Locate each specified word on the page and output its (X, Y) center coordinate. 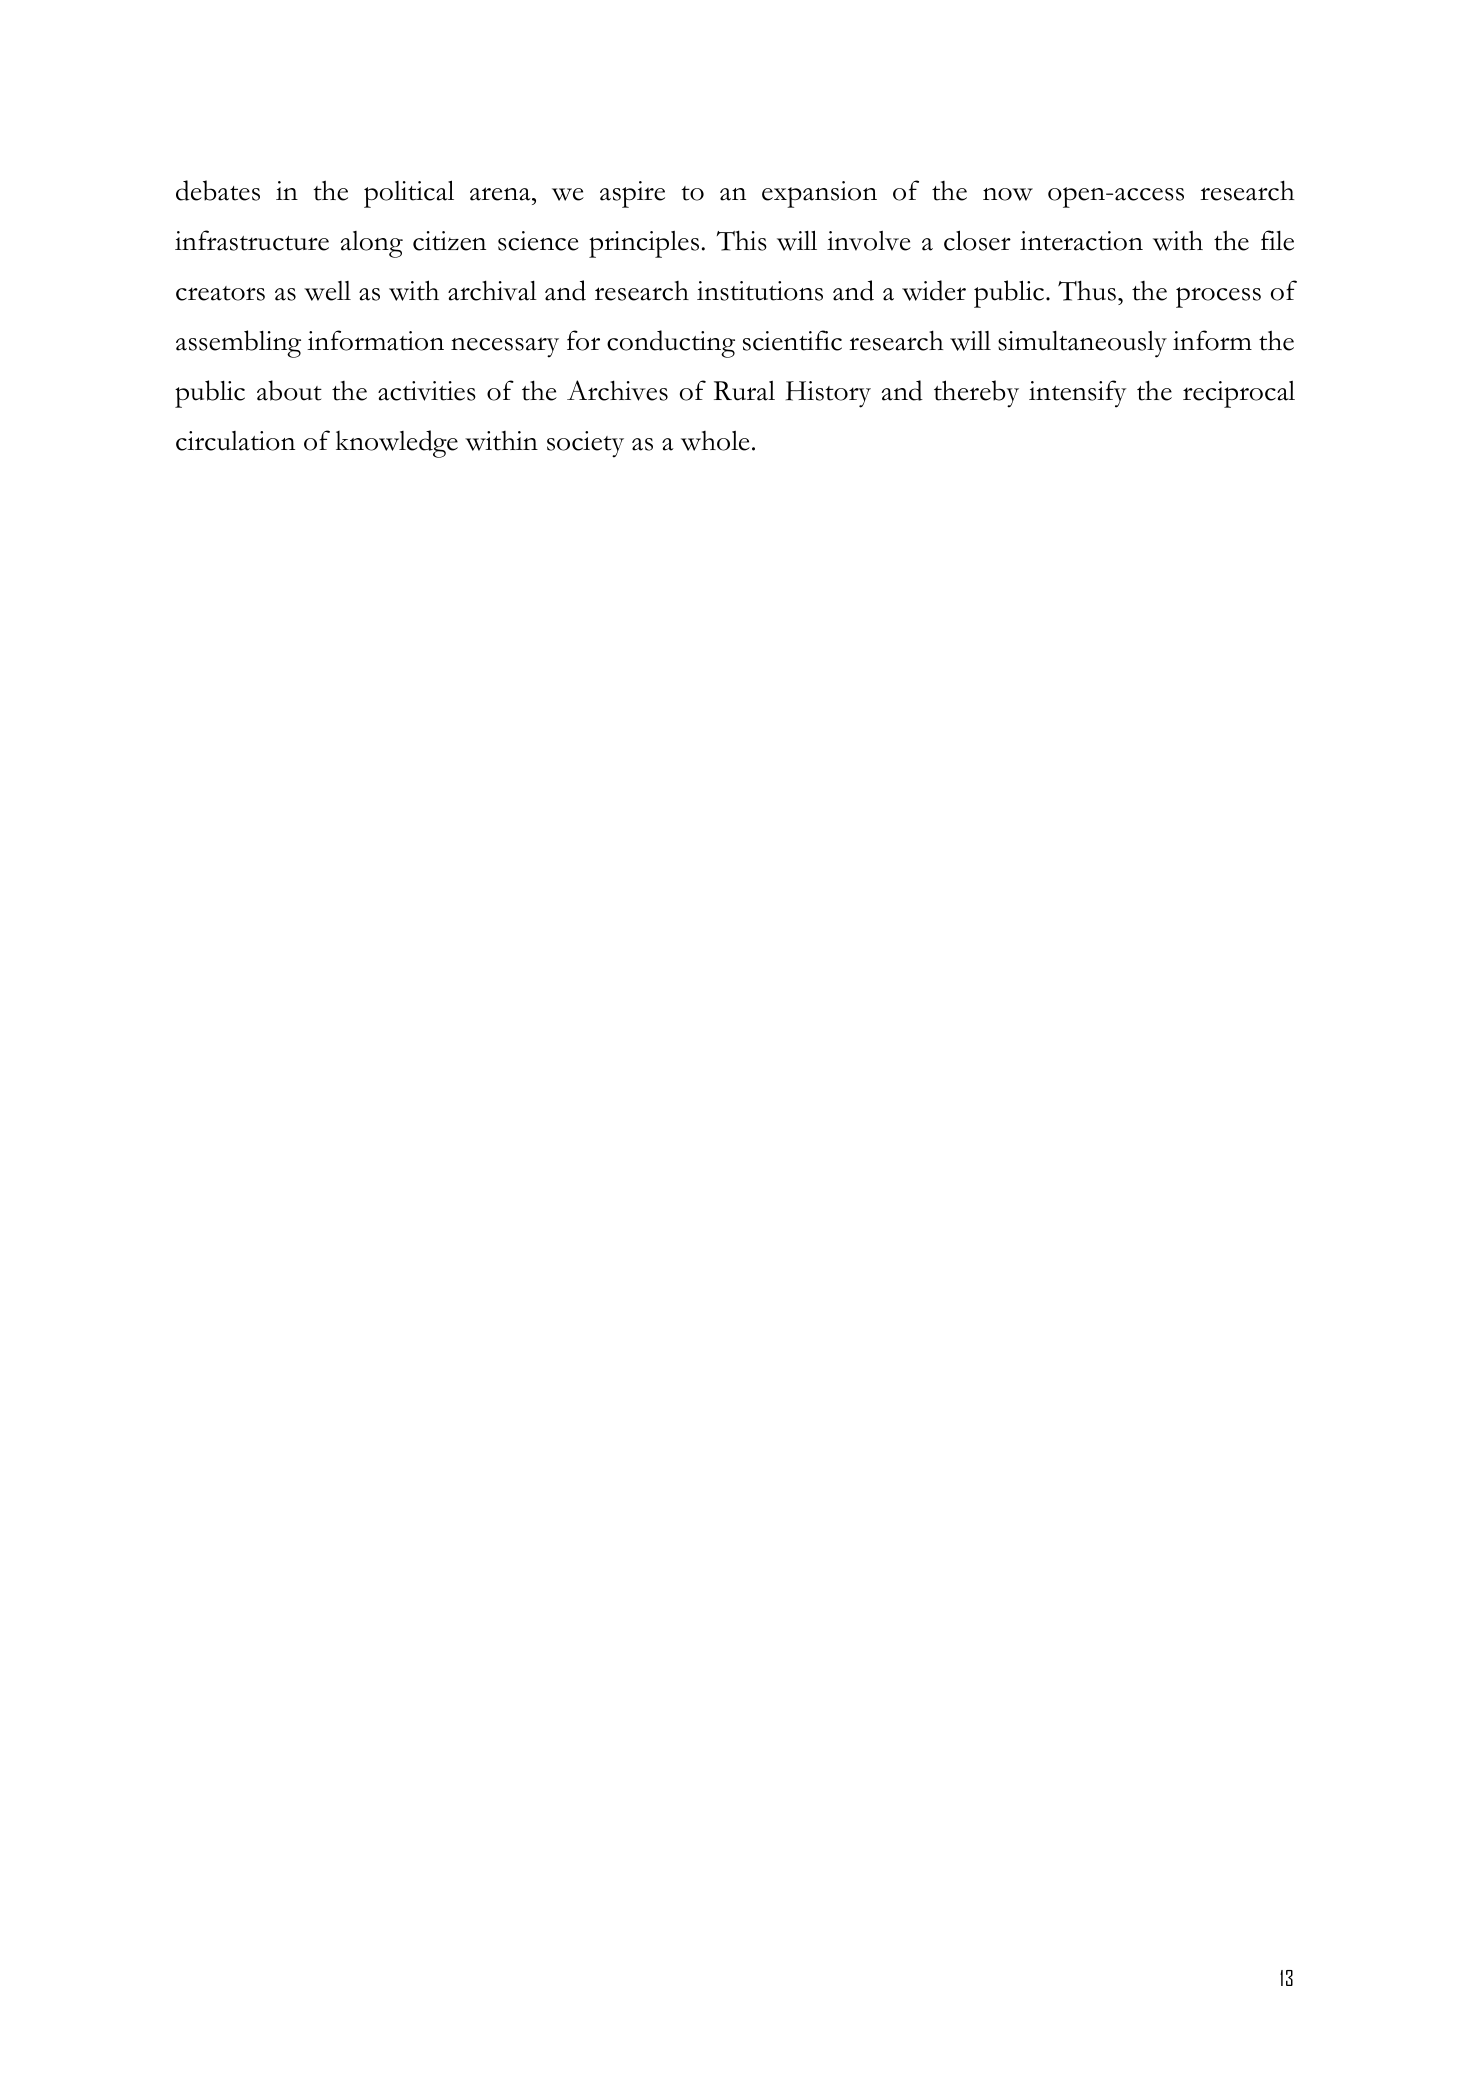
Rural (744, 391)
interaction (1081, 241)
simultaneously (1082, 344)
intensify (1078, 394)
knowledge (397, 444)
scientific (792, 340)
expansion (819, 194)
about (289, 390)
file (1277, 240)
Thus (1087, 290)
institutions (760, 291)
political (409, 194)
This (742, 240)
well (327, 291)
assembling (238, 344)
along (372, 244)
